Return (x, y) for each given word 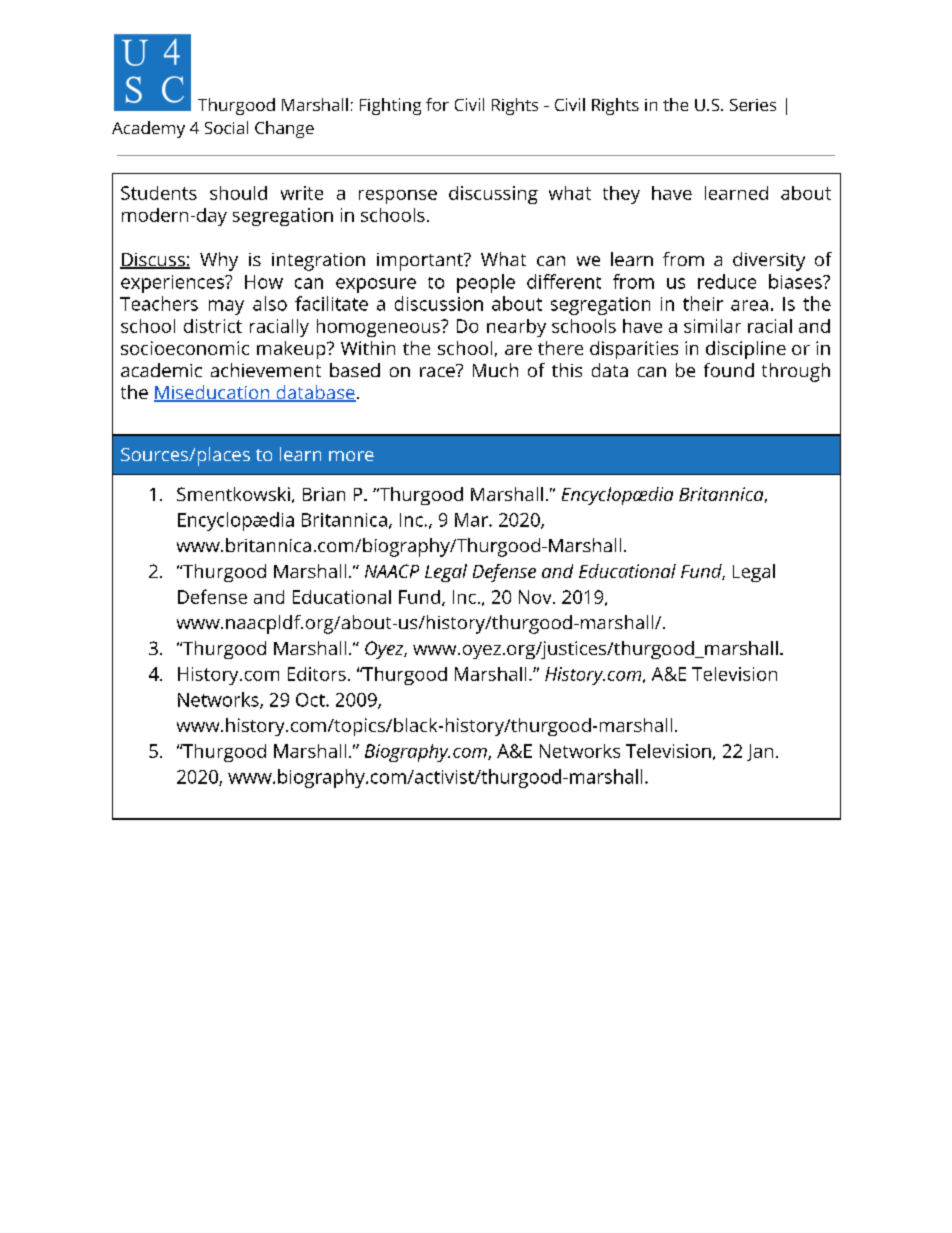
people (486, 283)
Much (495, 370)
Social (226, 127)
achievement (266, 370)
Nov (536, 597)
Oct (311, 700)
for (437, 104)
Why (219, 261)
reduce (727, 281)
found (729, 370)
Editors (317, 674)
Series (753, 105)
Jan (760, 752)
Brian (324, 494)
